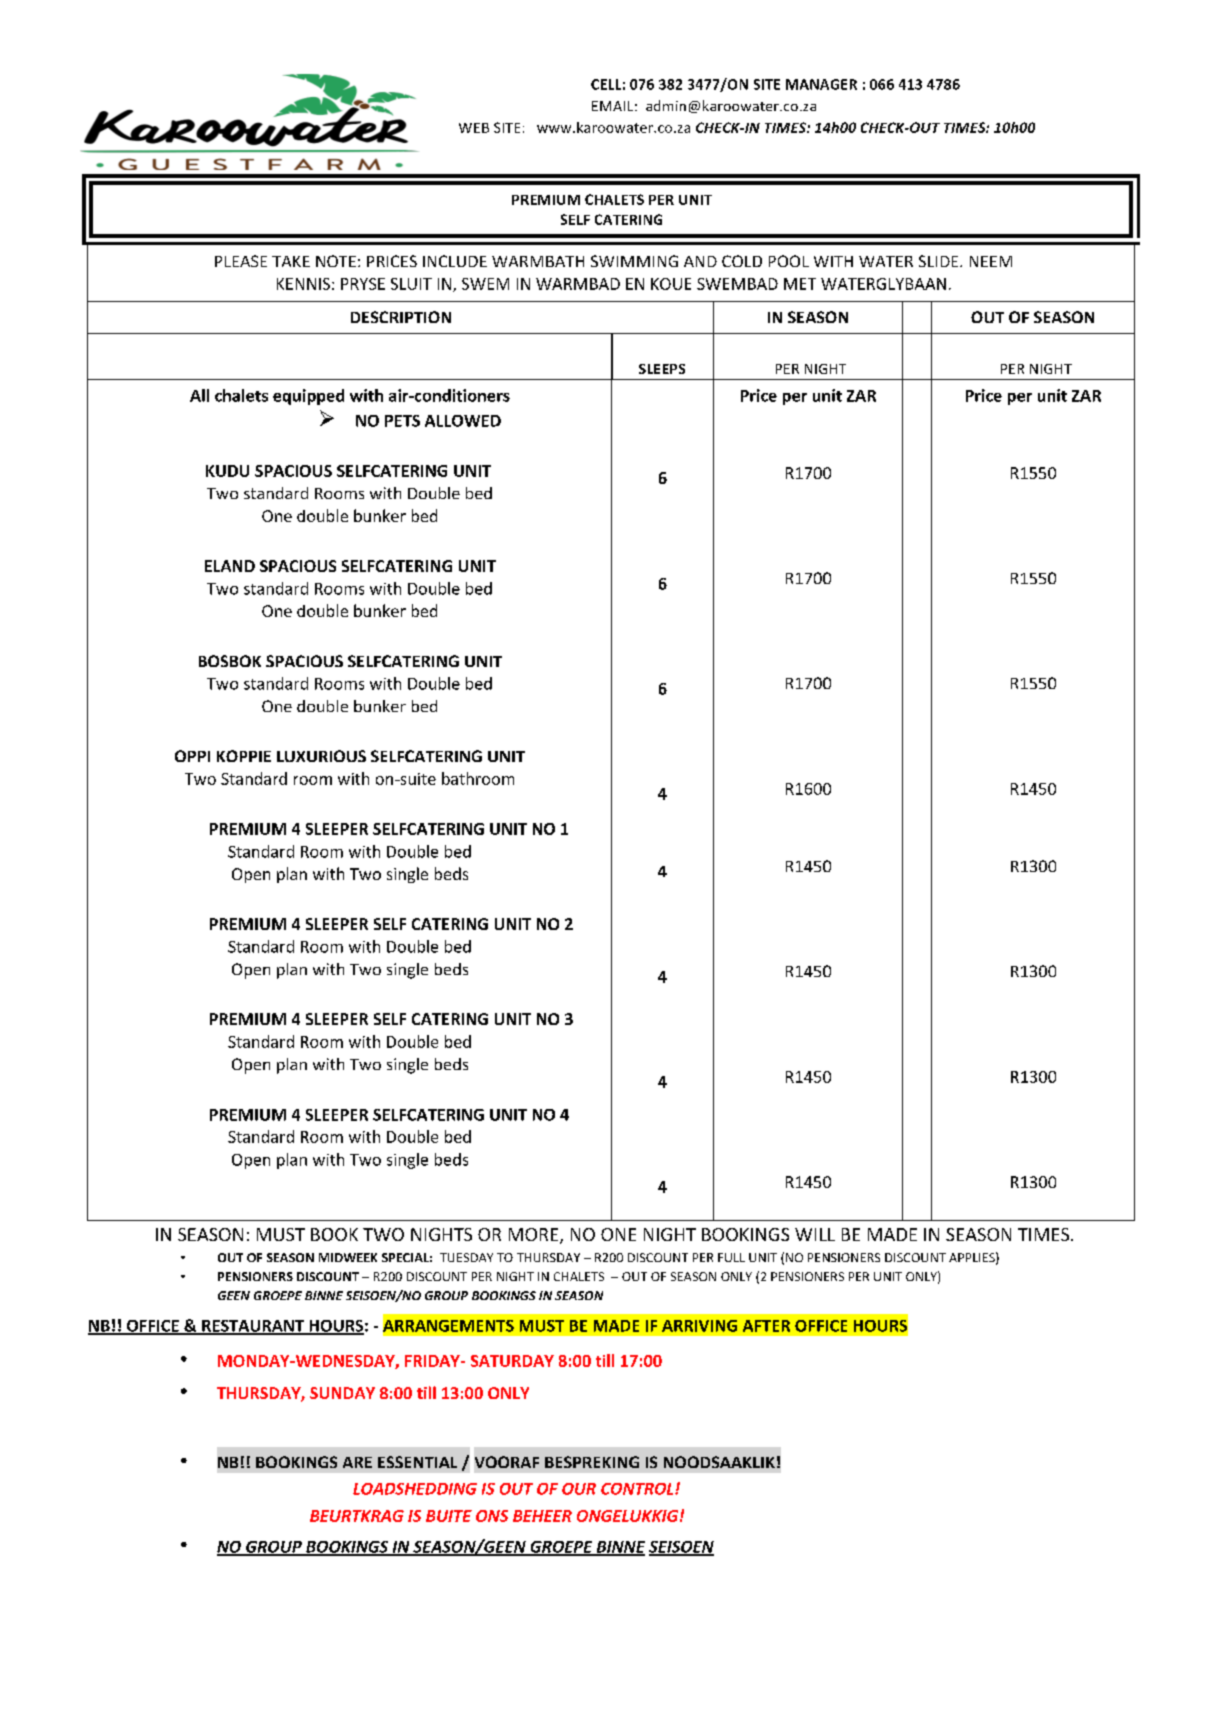 The height and width of the screenshot is (1727, 1221). I want to click on MANAGER, so click(821, 84).
